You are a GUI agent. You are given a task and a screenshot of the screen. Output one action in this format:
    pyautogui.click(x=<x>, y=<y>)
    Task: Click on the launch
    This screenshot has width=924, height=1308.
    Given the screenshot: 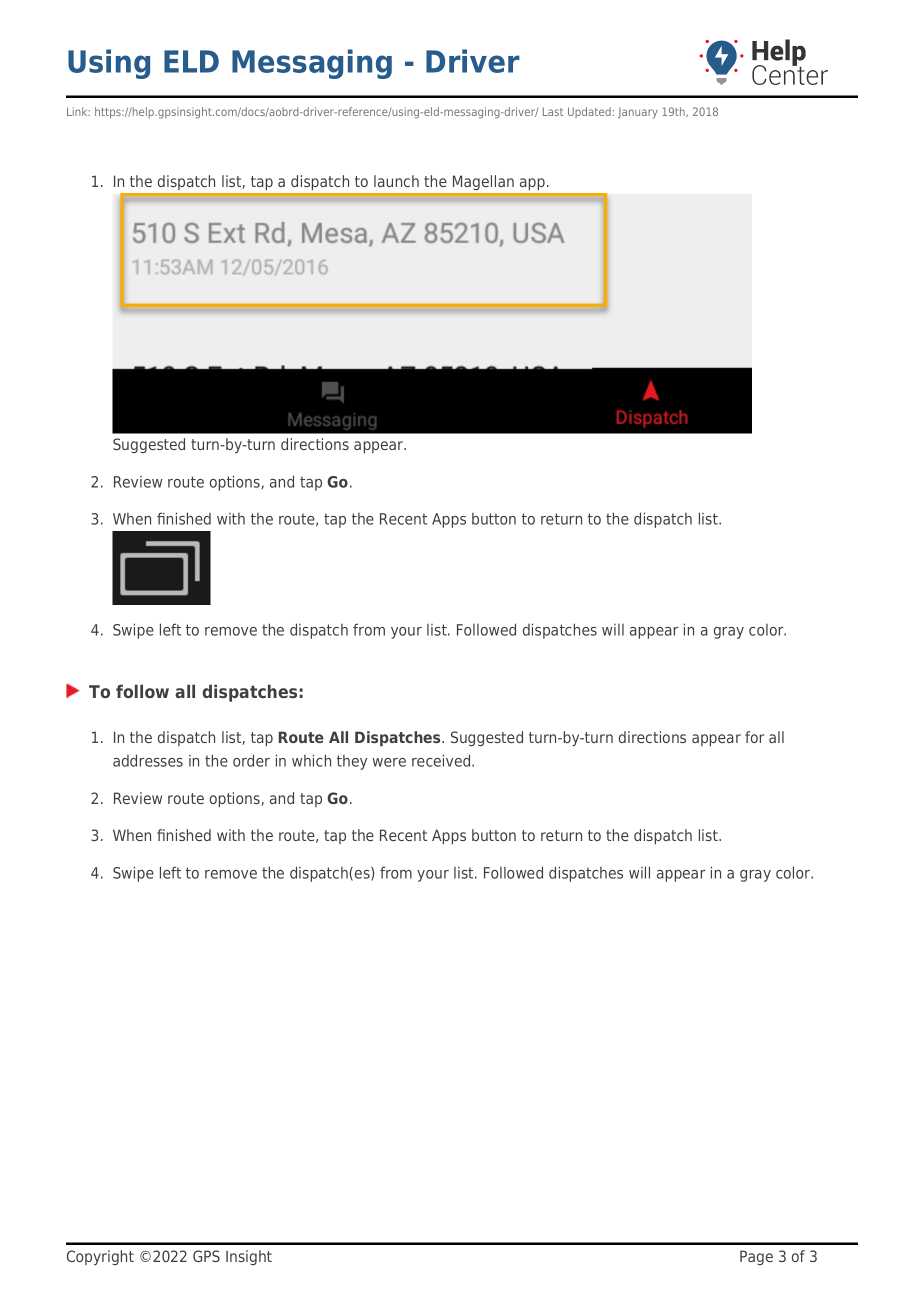 What is the action you would take?
    pyautogui.click(x=396, y=181)
